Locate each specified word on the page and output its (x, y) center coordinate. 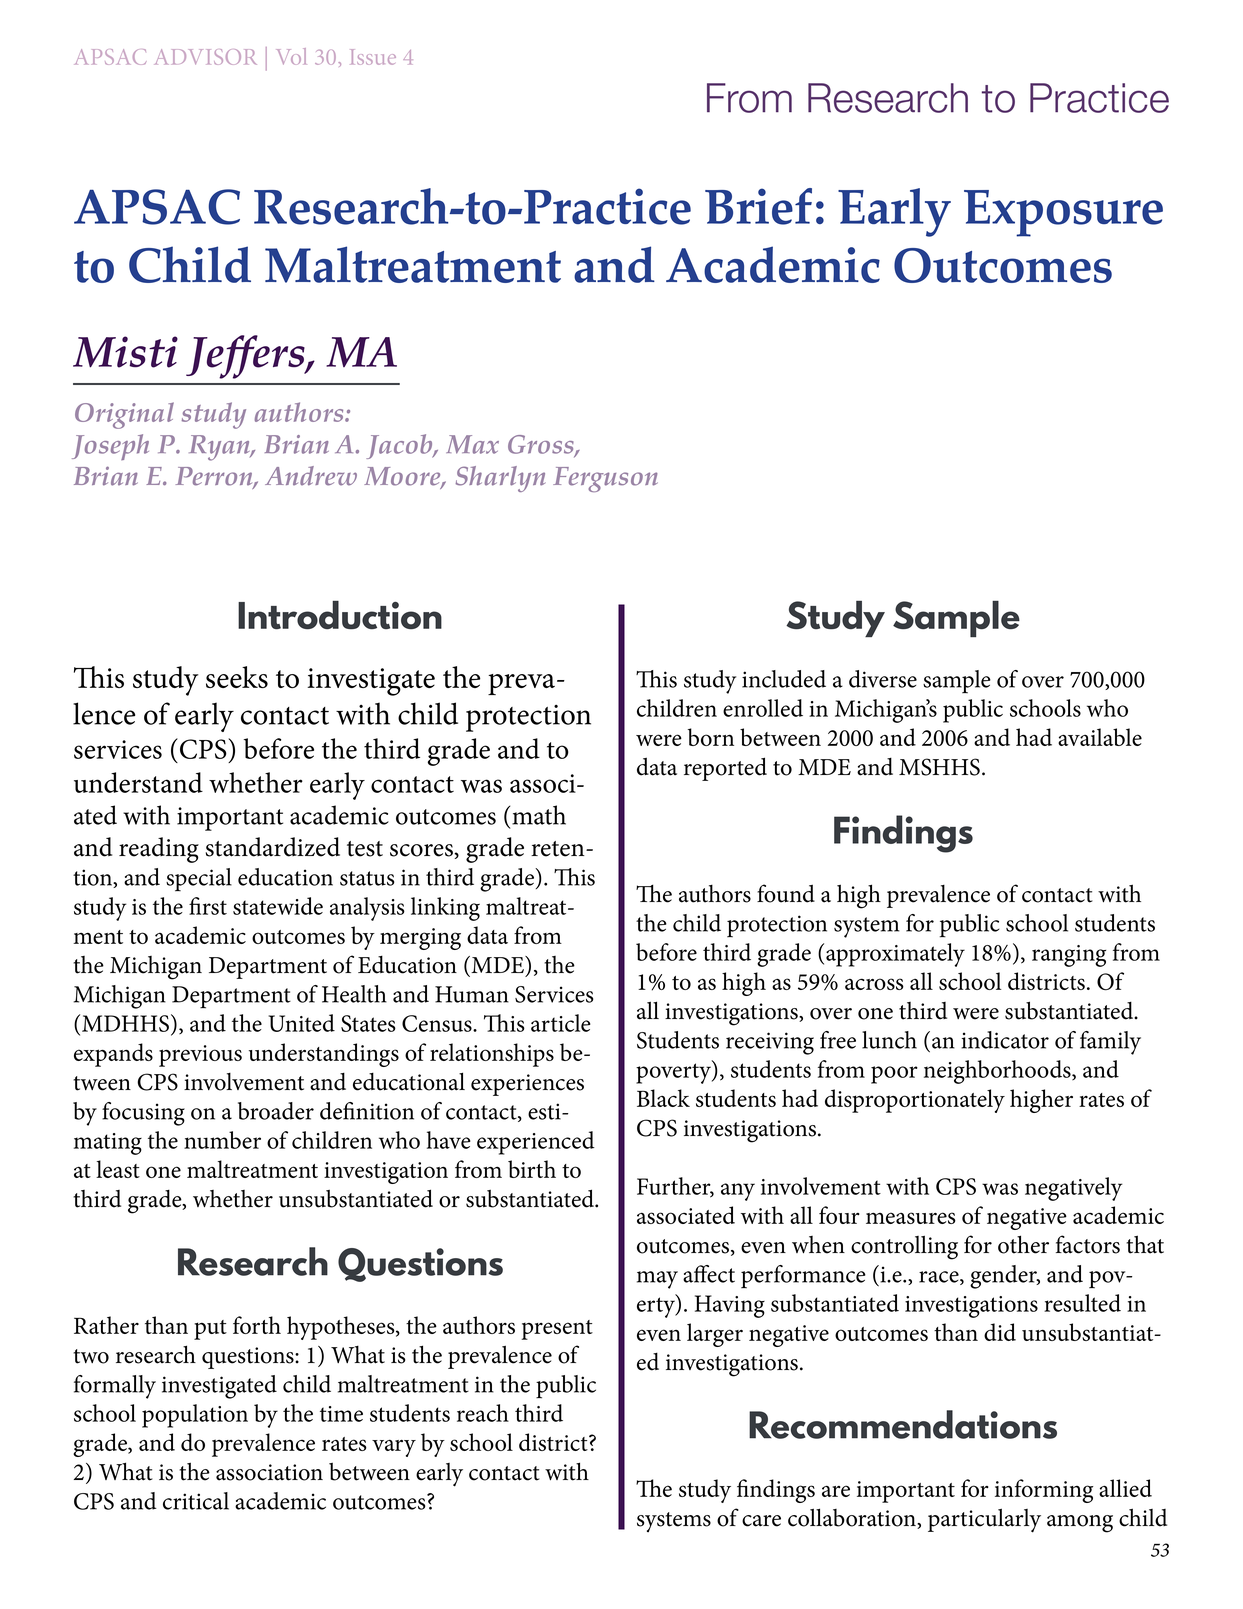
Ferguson (605, 479)
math (539, 815)
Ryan (220, 448)
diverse (883, 679)
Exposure (1063, 213)
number (222, 1140)
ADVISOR (205, 57)
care (761, 1521)
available (1100, 737)
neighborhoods (998, 1072)
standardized (273, 847)
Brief (758, 206)
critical (196, 1501)
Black (663, 1098)
